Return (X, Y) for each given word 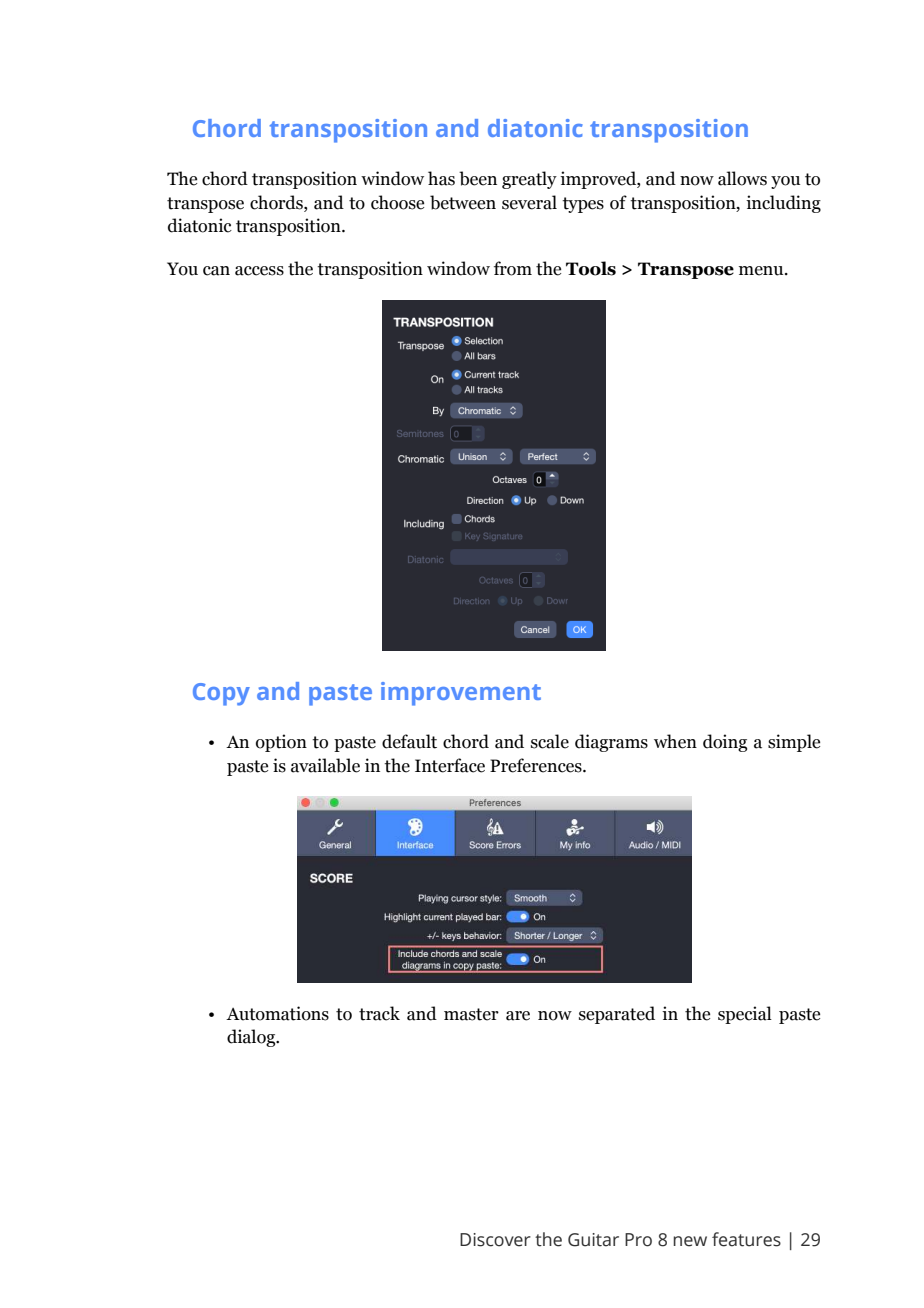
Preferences (537, 765)
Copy (221, 694)
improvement (461, 694)
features (746, 1239)
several (529, 202)
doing (725, 743)
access (259, 271)
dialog (252, 1038)
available (325, 765)
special (745, 1015)
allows (742, 178)
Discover (495, 1240)
